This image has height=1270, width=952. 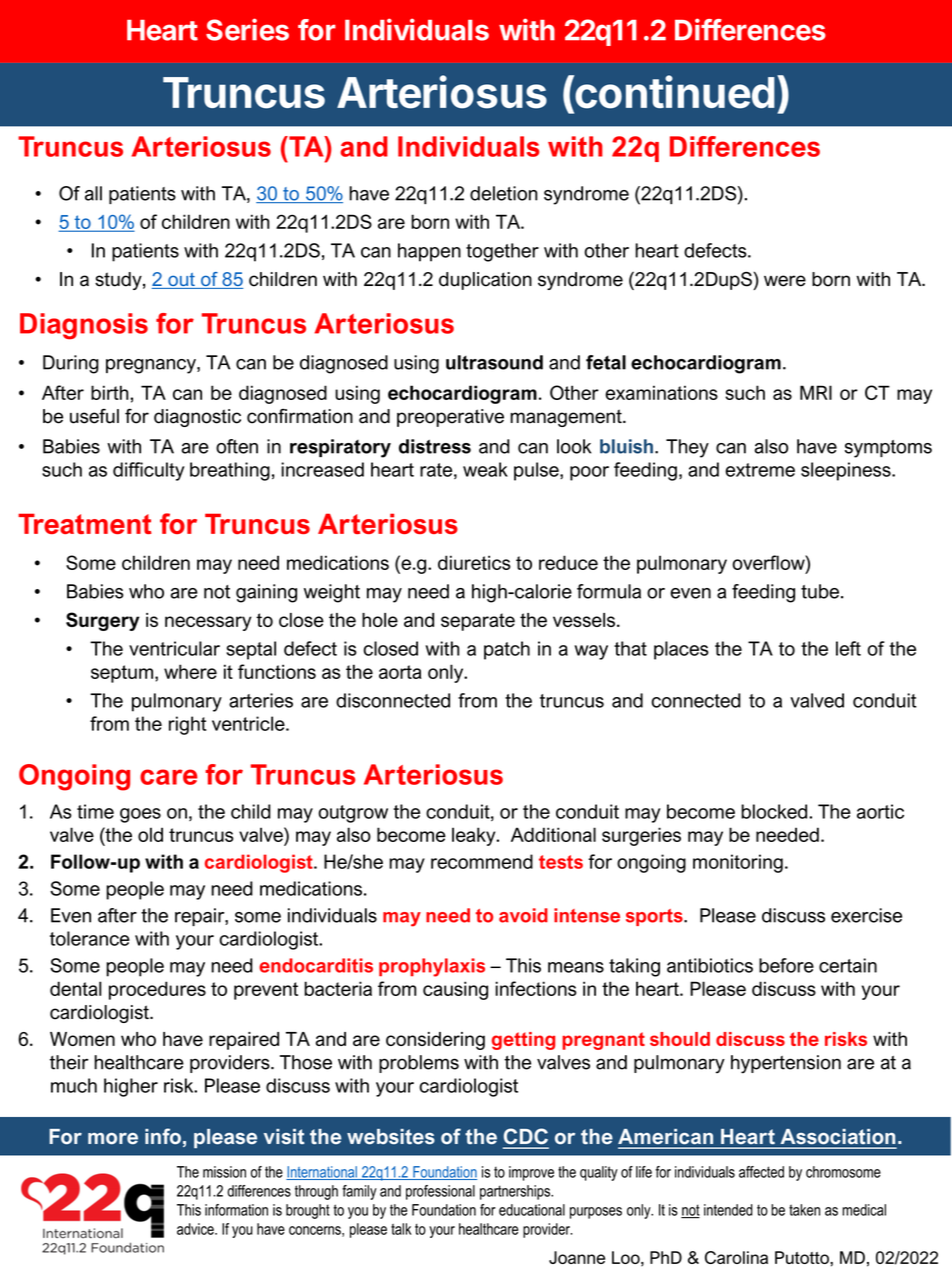 I want to click on patch, so click(x=507, y=650).
